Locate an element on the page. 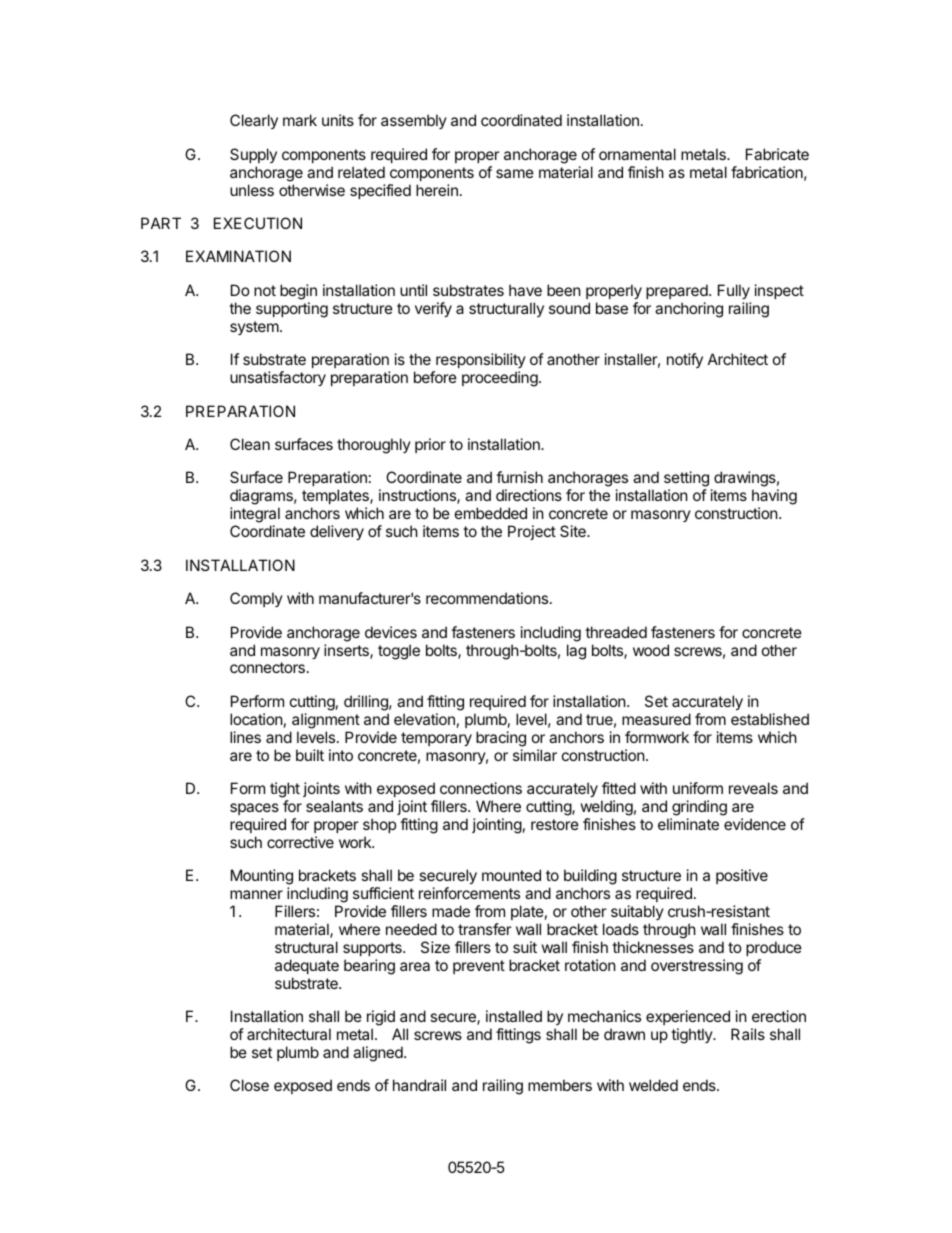 This document has height=1233, width=952. lines is located at coordinates (245, 737).
